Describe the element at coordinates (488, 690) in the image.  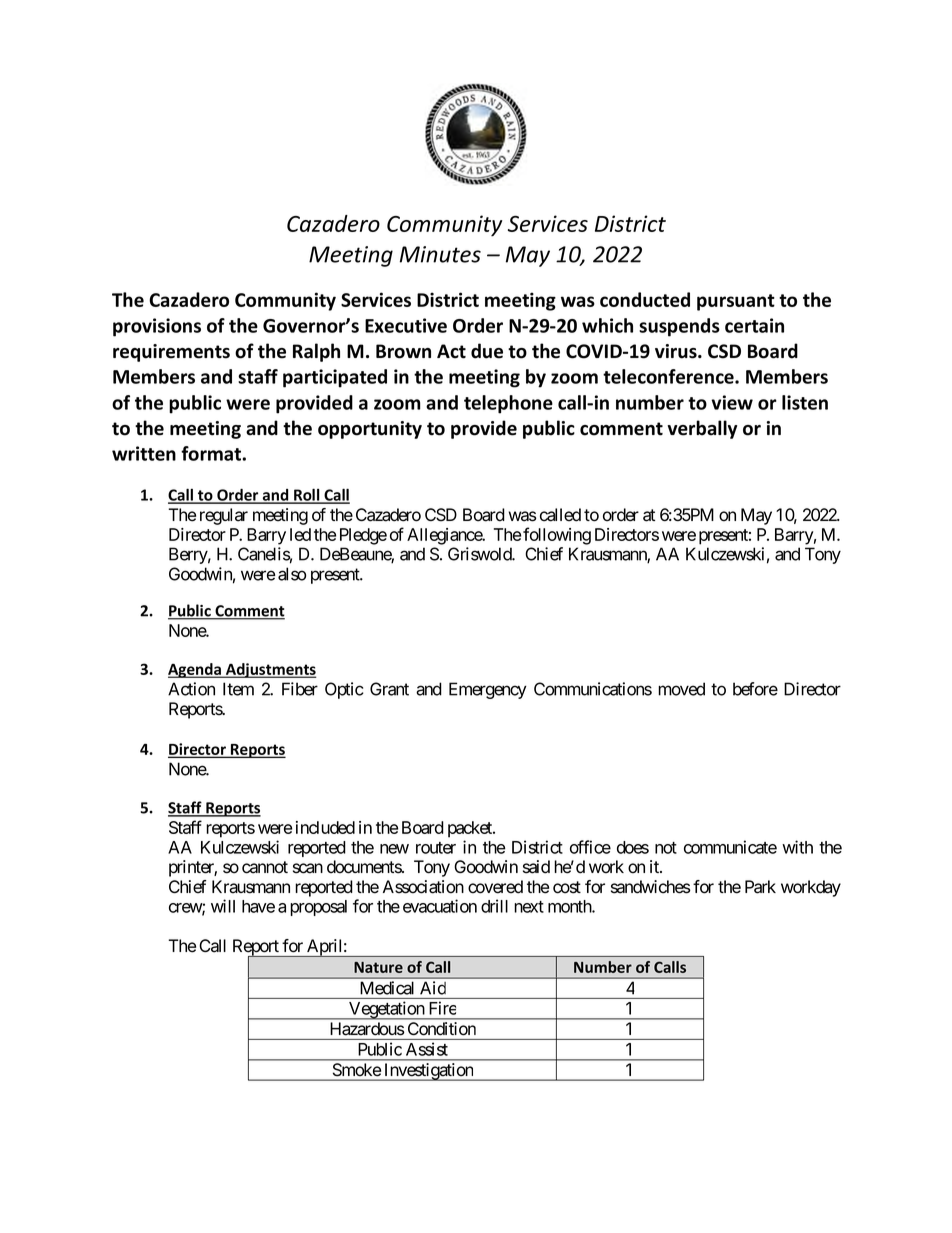
I see `Emergency` at that location.
